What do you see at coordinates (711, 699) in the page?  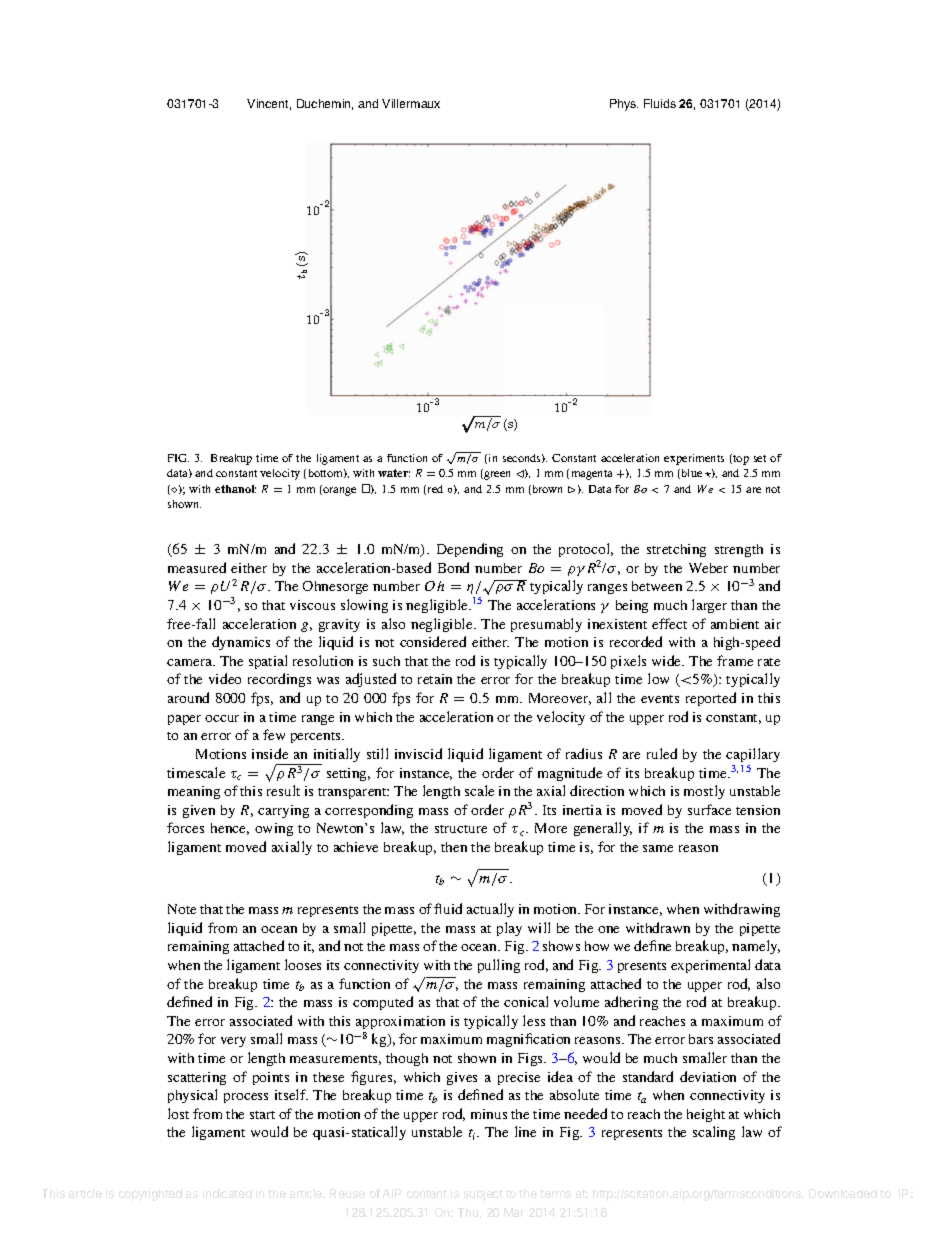 I see `reported` at bounding box center [711, 699].
